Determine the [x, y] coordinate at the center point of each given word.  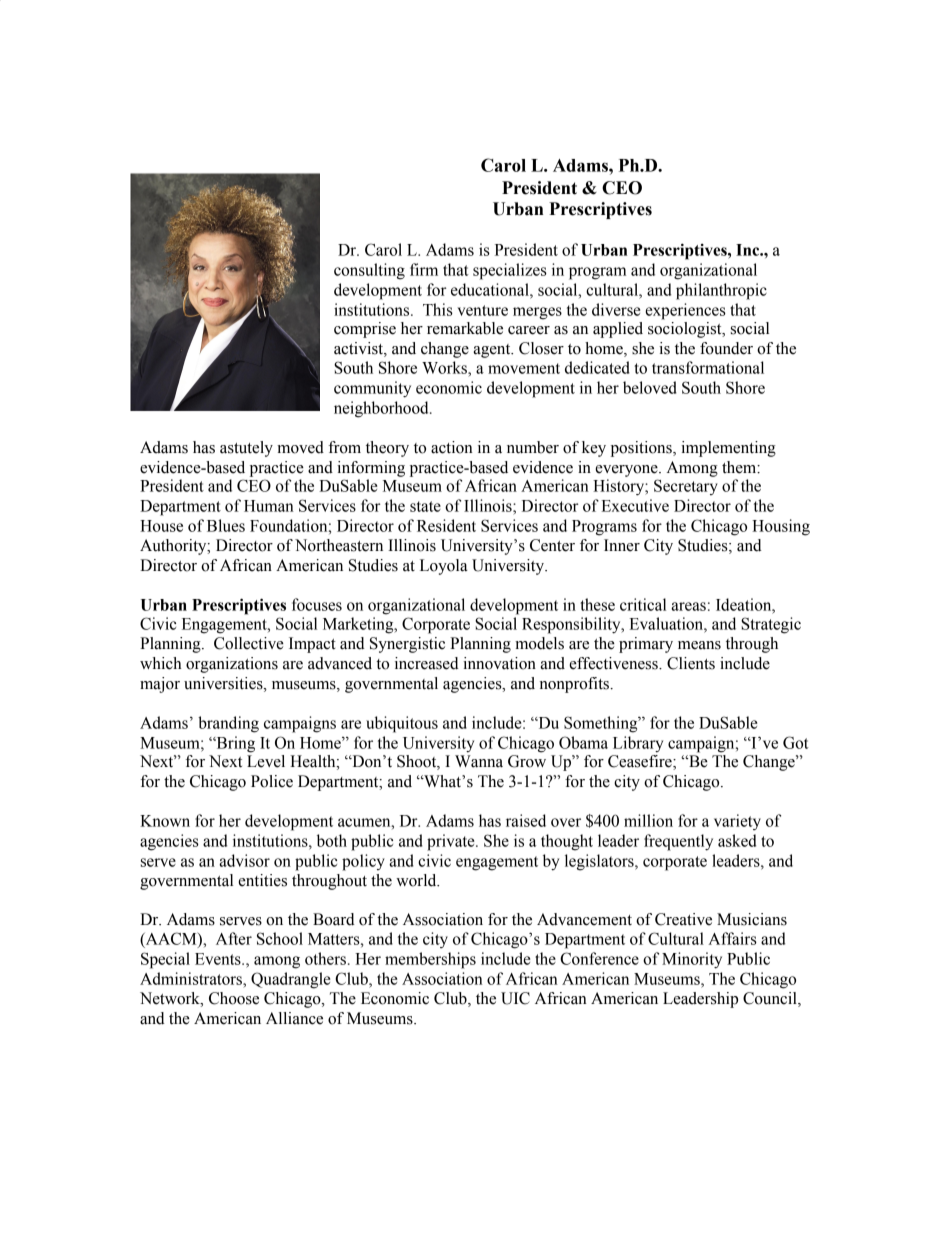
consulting [369, 271]
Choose [234, 998]
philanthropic [721, 291]
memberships [430, 960]
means [699, 645]
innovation [499, 663]
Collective [249, 643]
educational [491, 289]
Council [771, 999]
